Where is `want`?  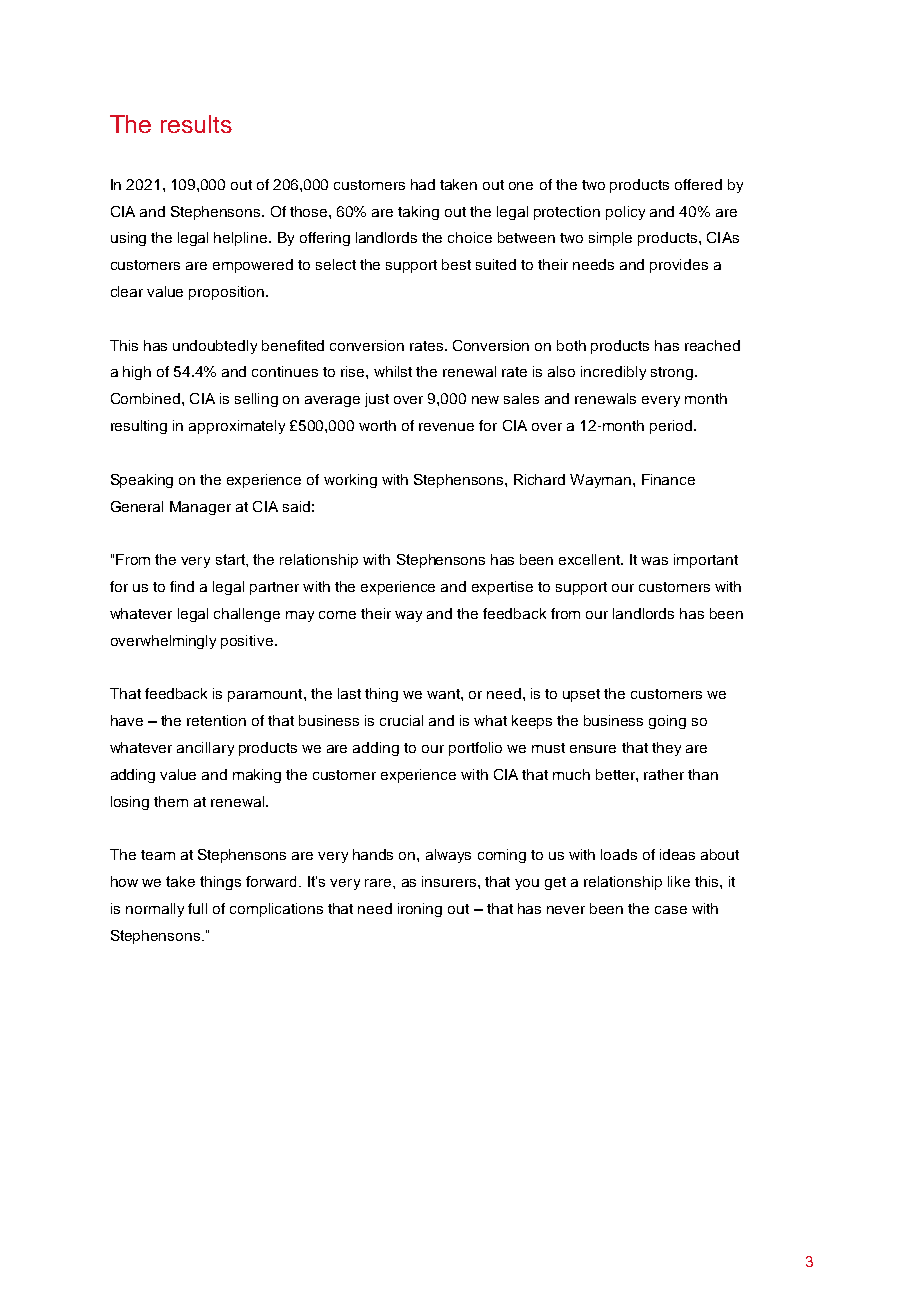 want is located at coordinates (444, 694).
